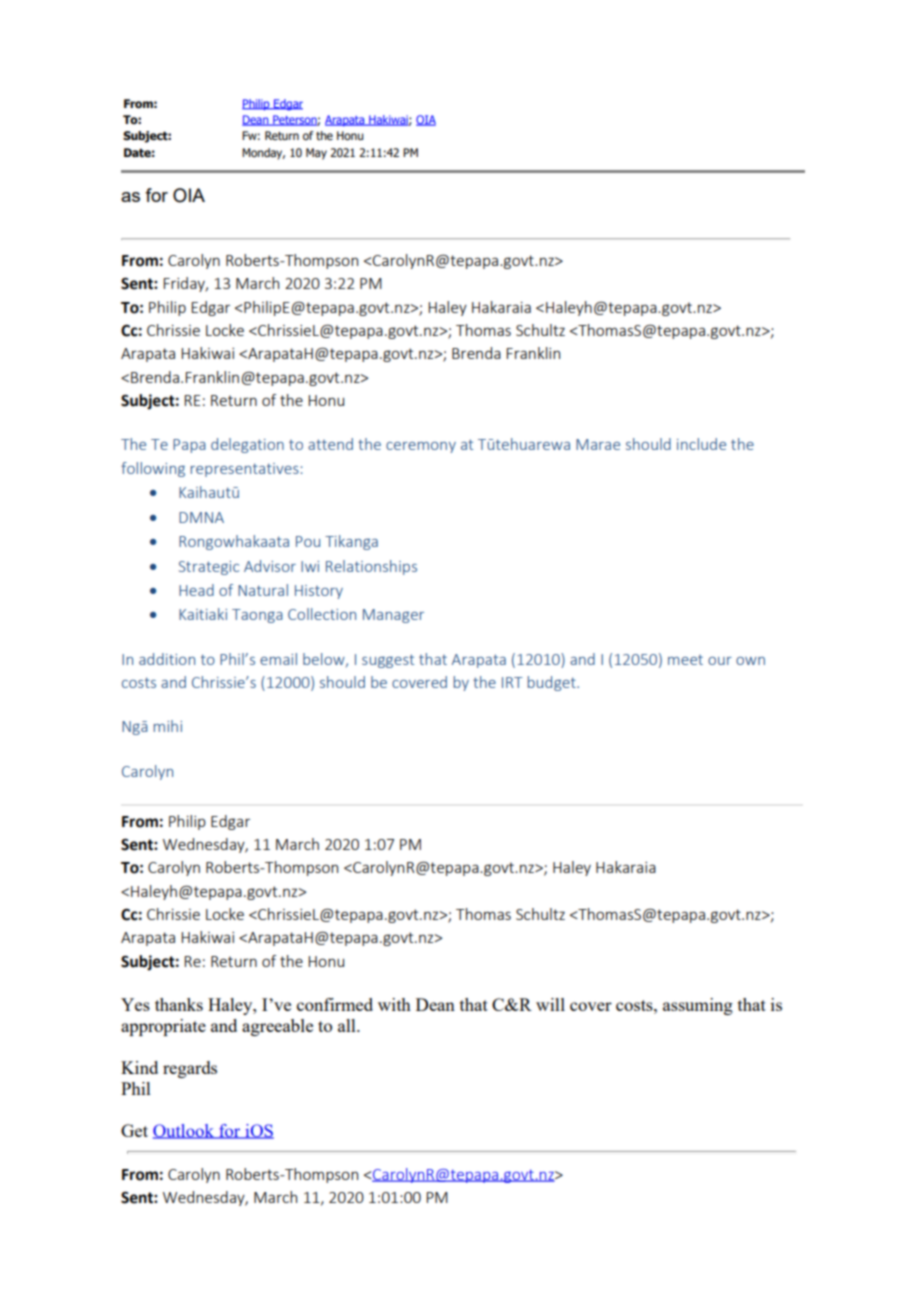 This document has width=924, height=1307. What do you see at coordinates (512, 682) in the document?
I see `IRT` at bounding box center [512, 682].
